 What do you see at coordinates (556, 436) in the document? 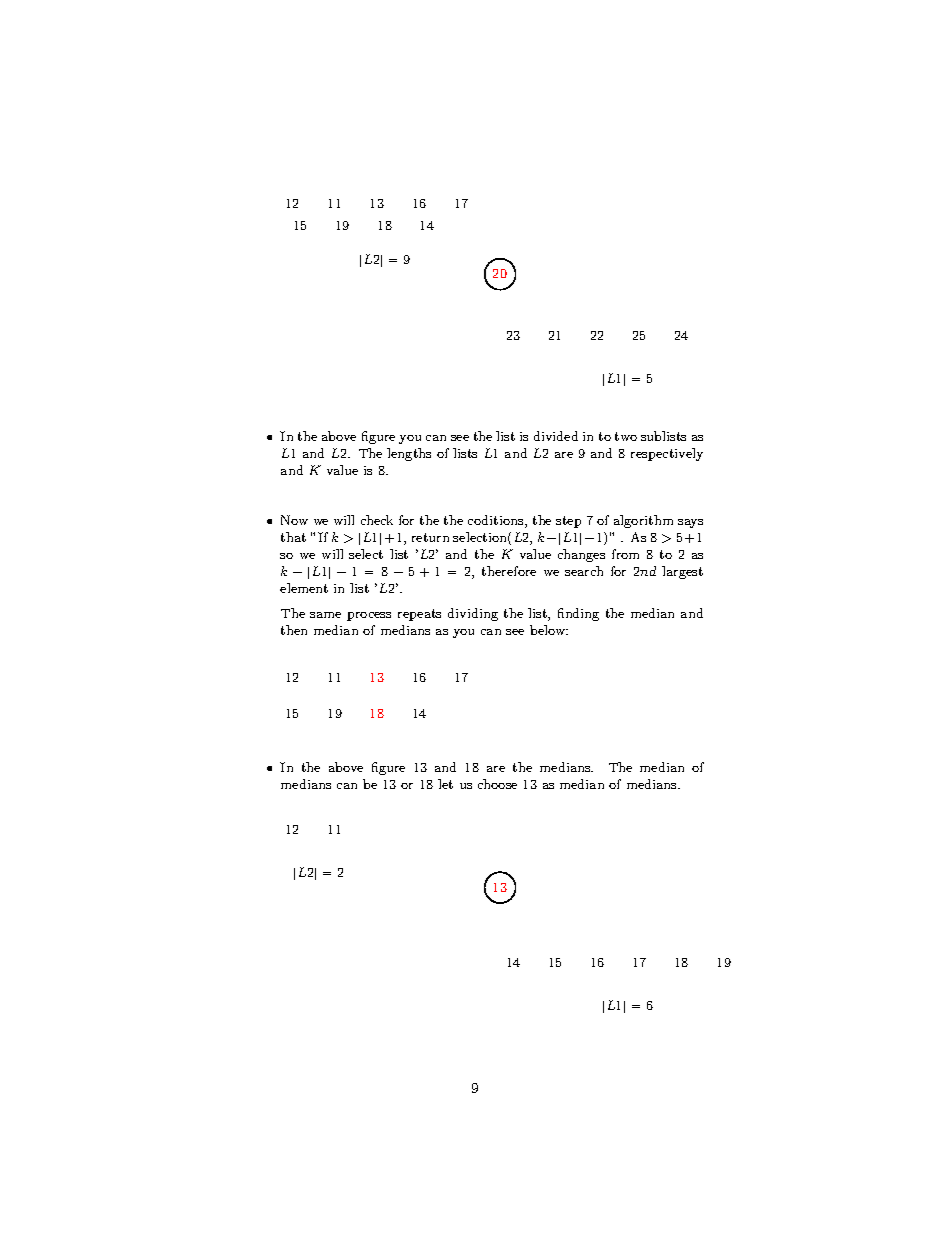
I see `divided` at bounding box center [556, 436].
